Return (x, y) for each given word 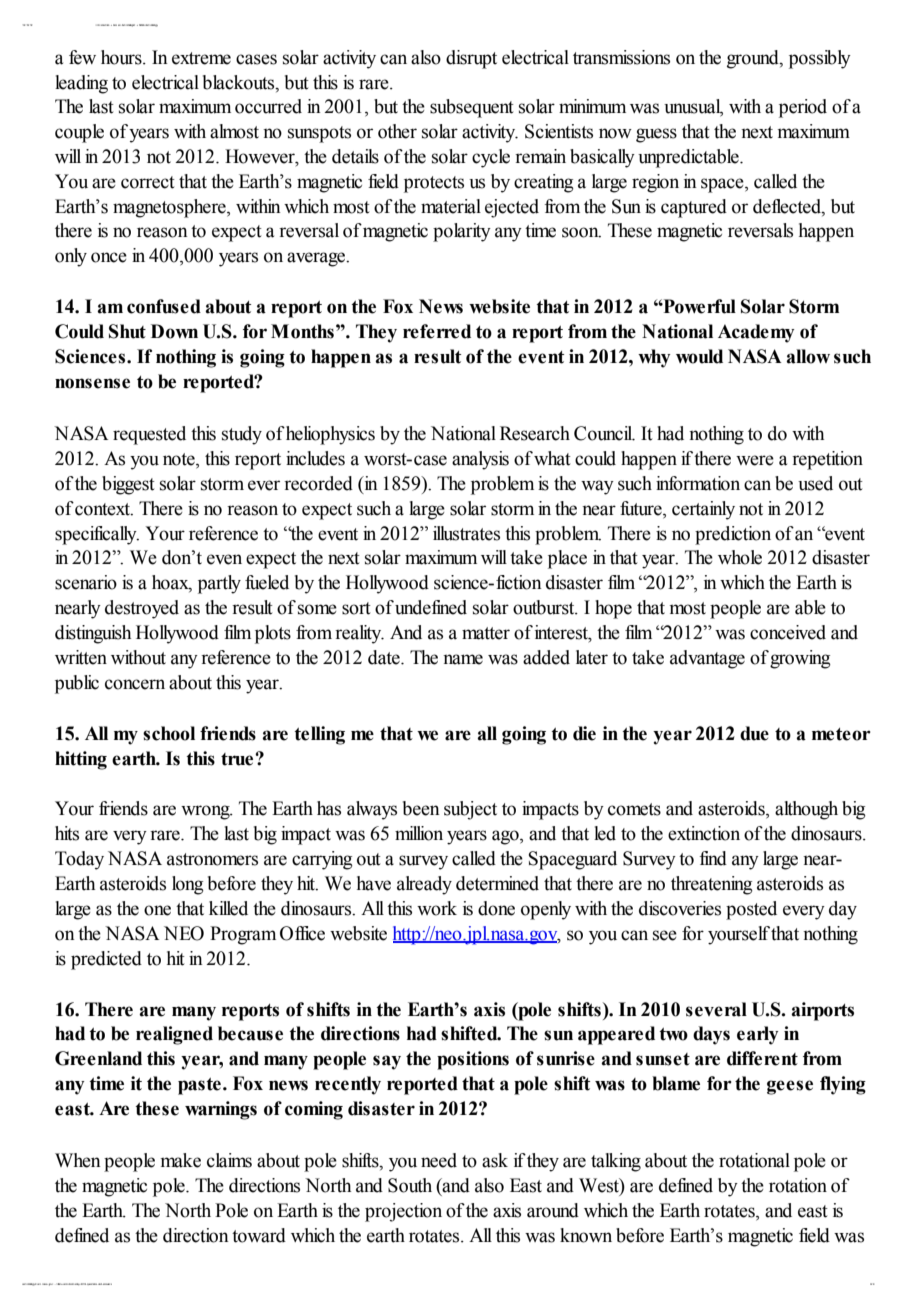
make (181, 1160)
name (463, 659)
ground (754, 59)
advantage (707, 659)
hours (122, 57)
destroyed (142, 609)
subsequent (472, 108)
